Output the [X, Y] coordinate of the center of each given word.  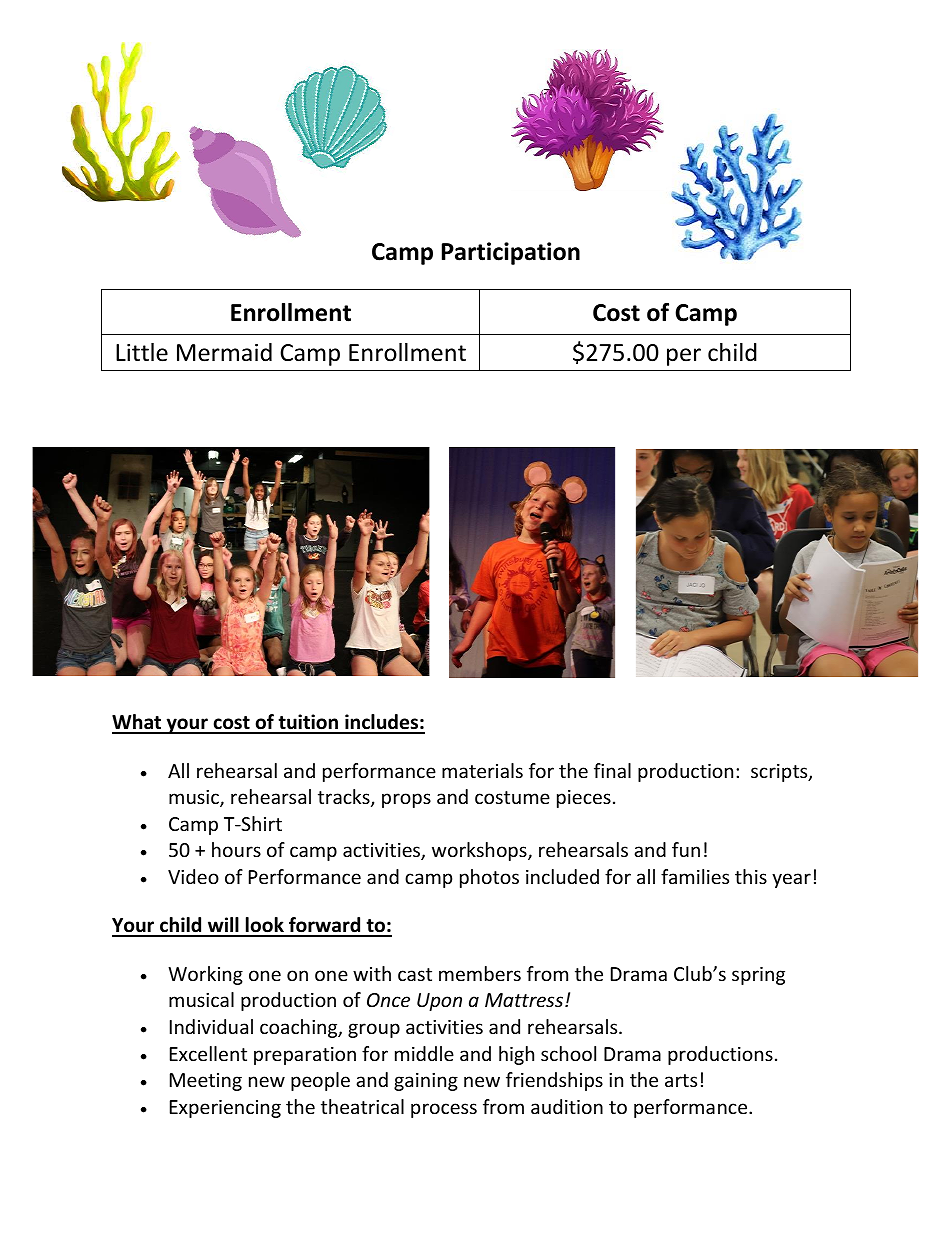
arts [681, 1080]
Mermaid [224, 352]
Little [142, 352]
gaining [426, 1082]
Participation [511, 253]
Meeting [206, 1082]
